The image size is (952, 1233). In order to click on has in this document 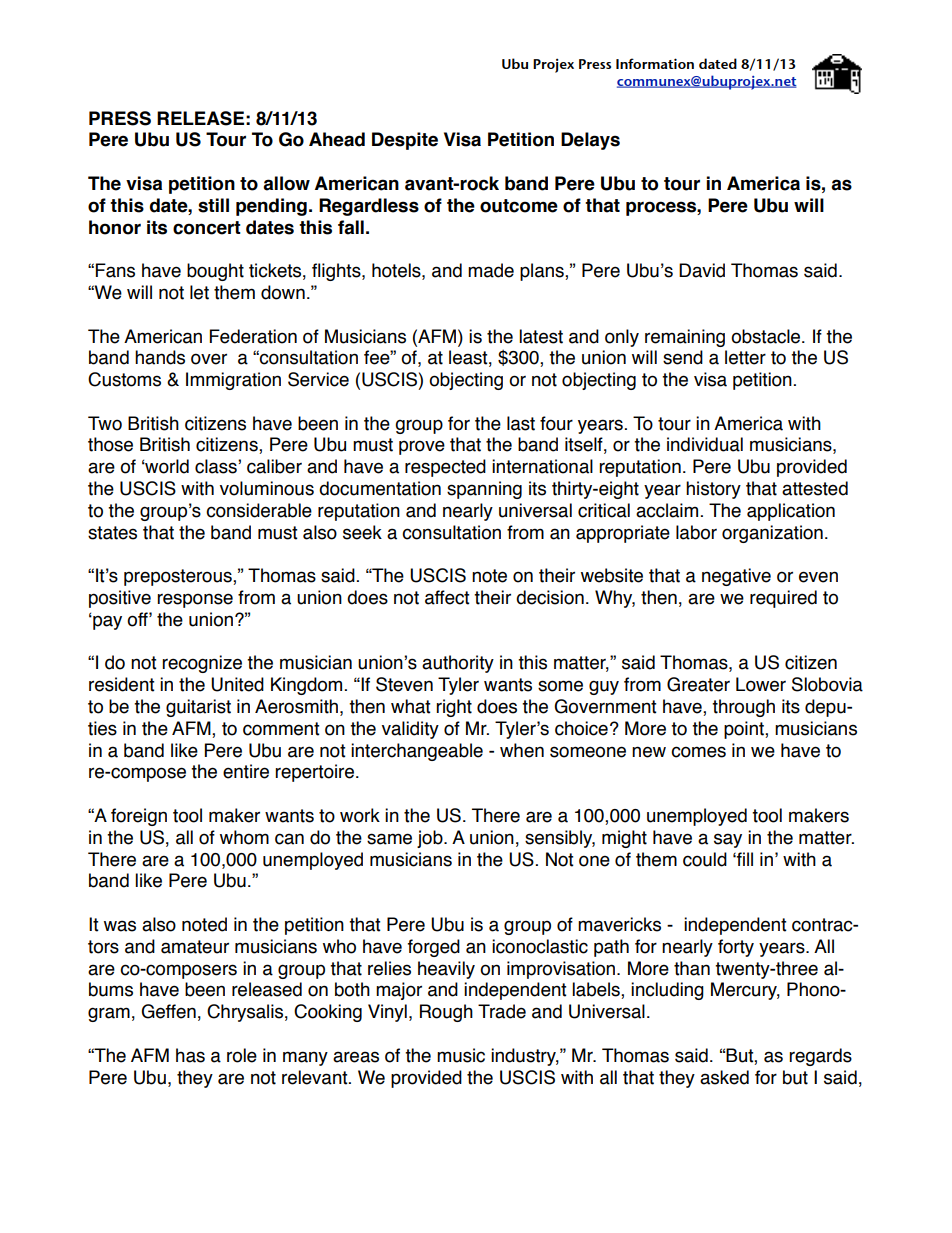, I will do `click(190, 1055)`.
